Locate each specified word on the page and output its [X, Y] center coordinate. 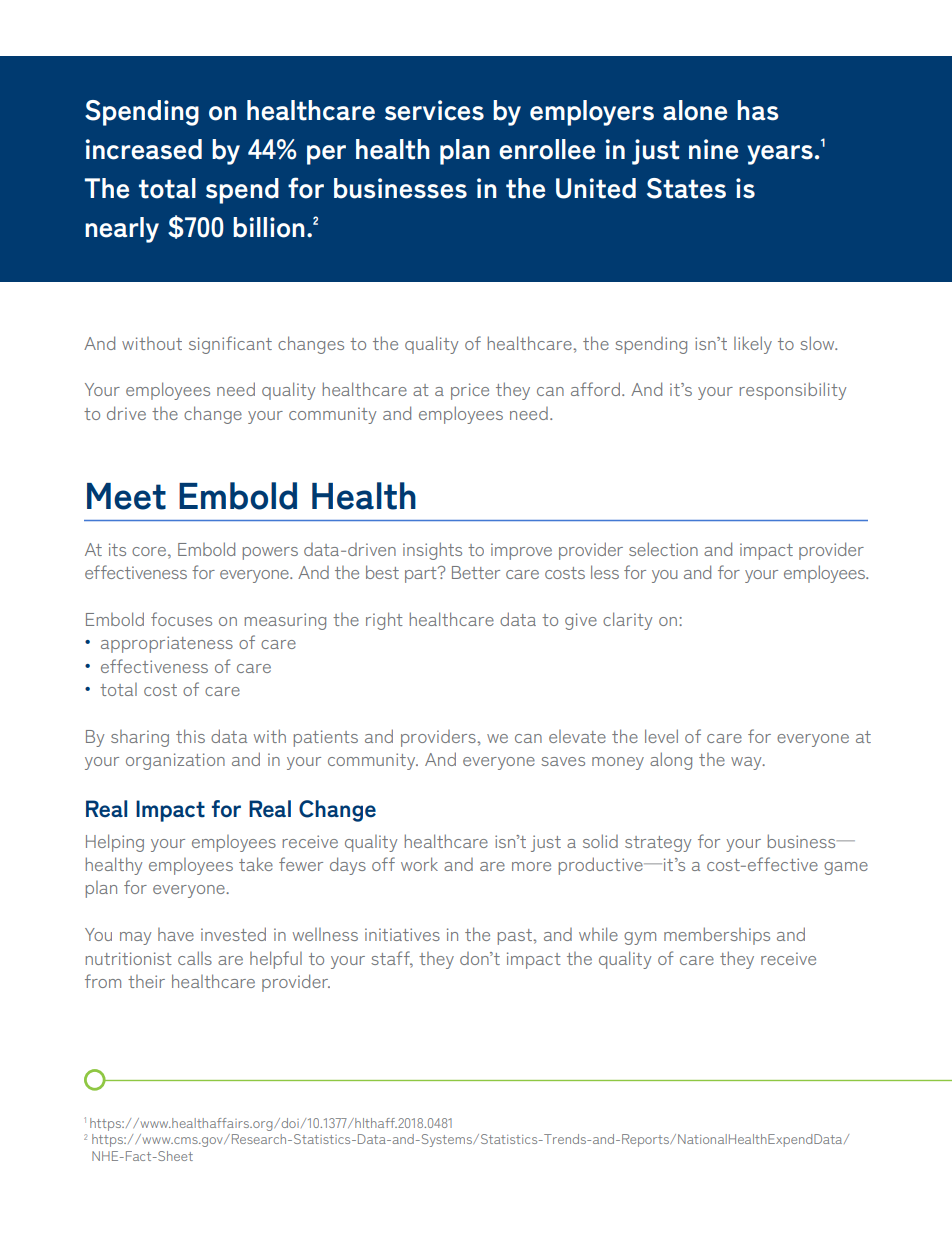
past [516, 937]
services [434, 110]
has [758, 110]
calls [195, 958]
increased [143, 149]
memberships [717, 936]
